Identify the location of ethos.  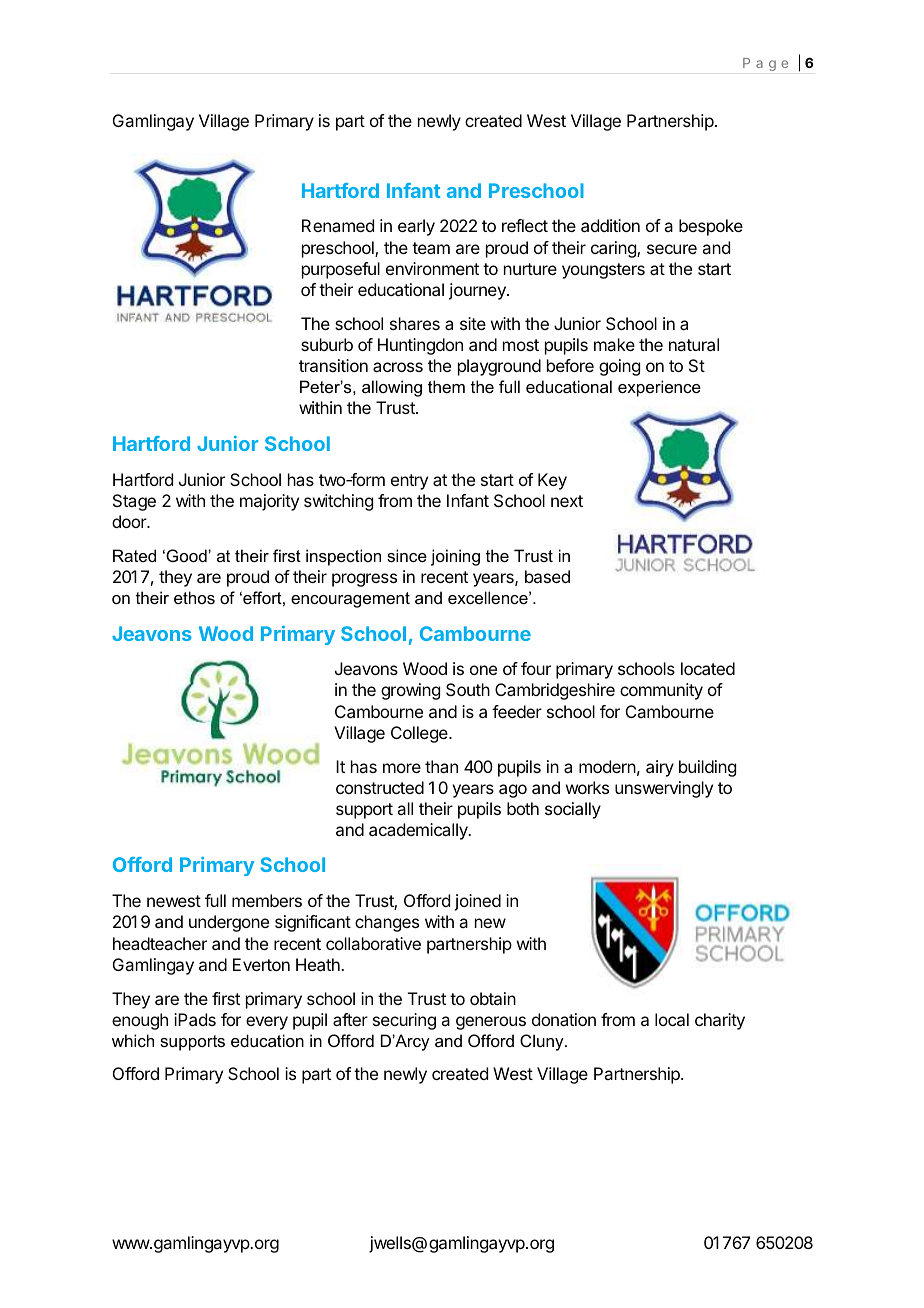
(194, 597).
